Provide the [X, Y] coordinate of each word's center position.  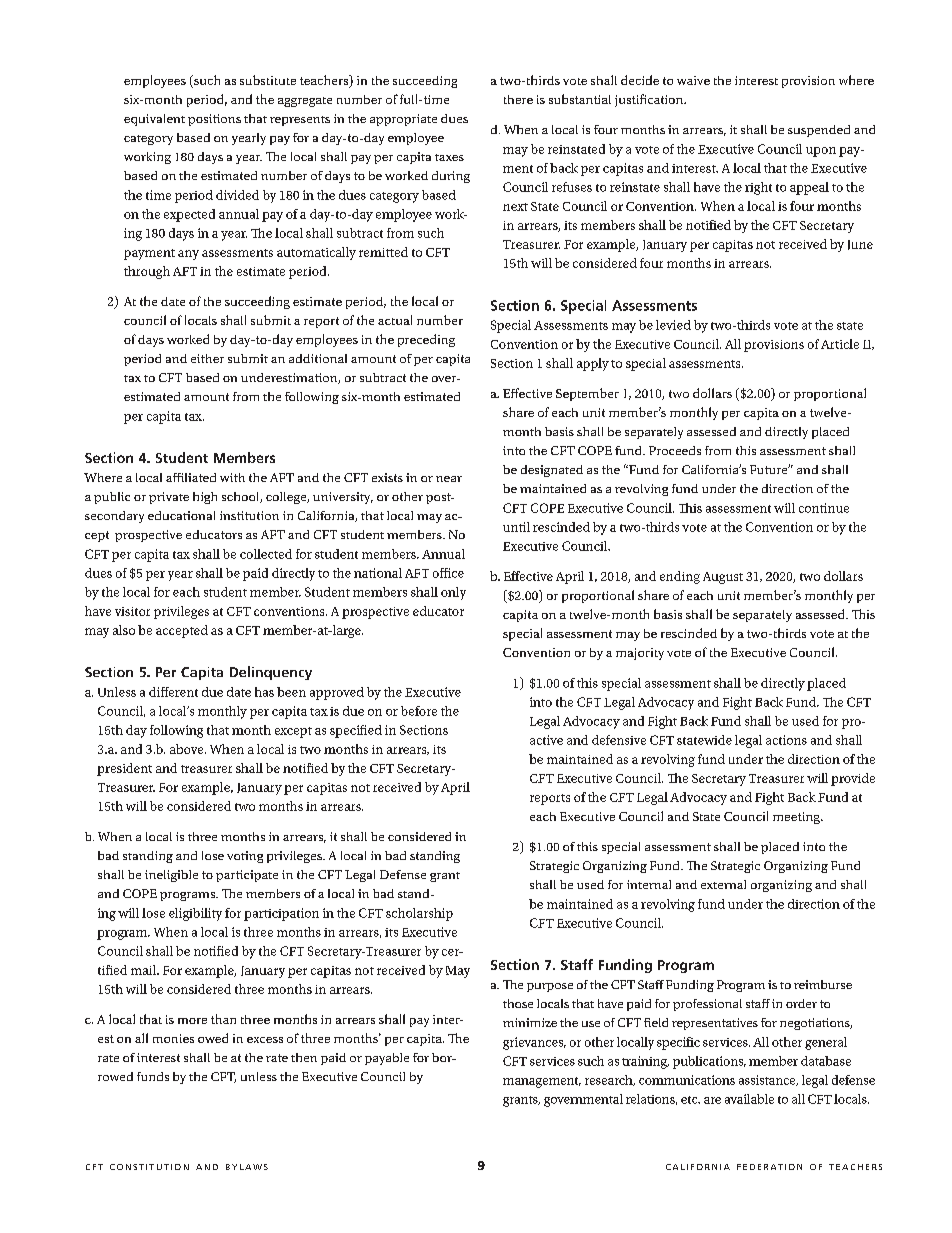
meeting [797, 818]
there [518, 99]
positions [214, 120]
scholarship [419, 914]
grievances [534, 1043]
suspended [819, 131]
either [207, 358]
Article [840, 344]
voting [245, 857]
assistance [768, 1080]
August [723, 578]
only [453, 593]
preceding [426, 340]
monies [173, 1038]
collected [266, 554]
